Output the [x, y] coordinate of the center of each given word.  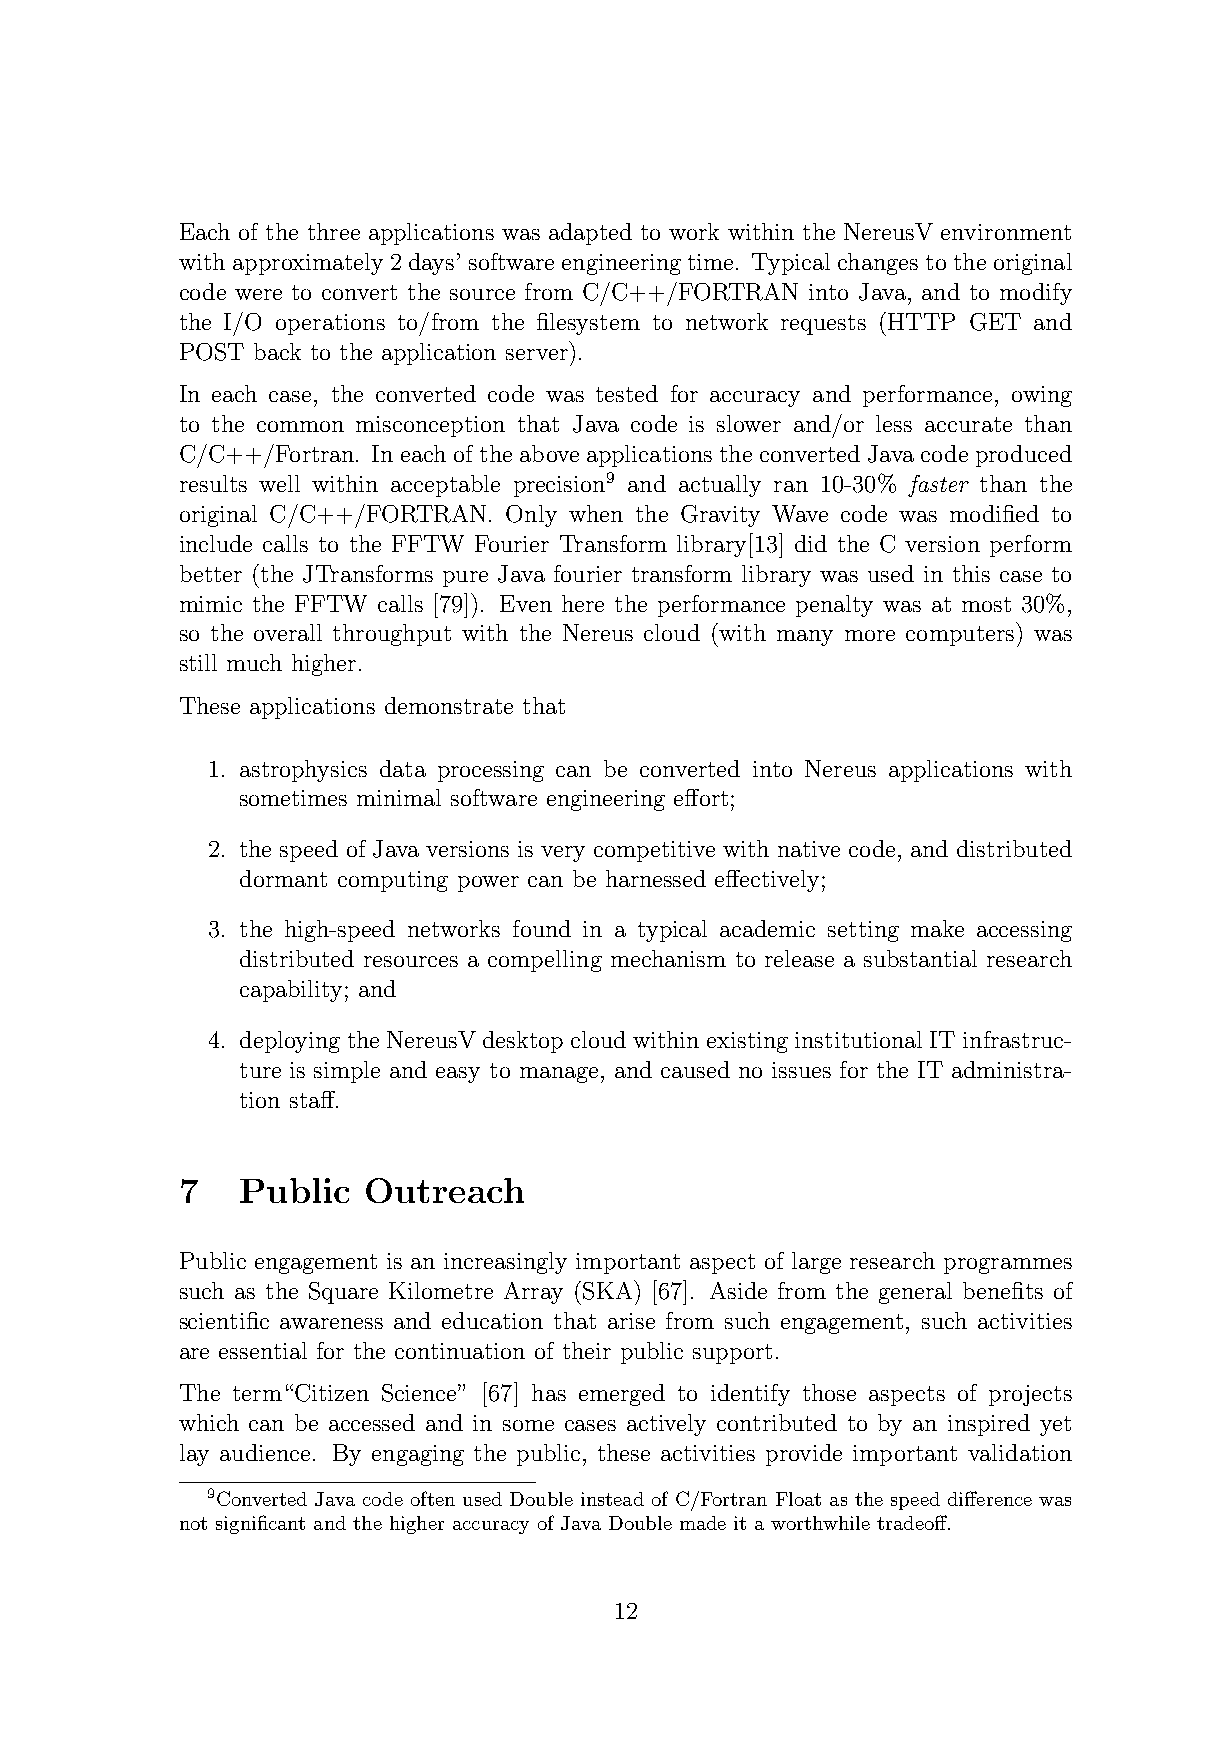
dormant [283, 878]
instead [612, 1499]
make [937, 928]
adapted [590, 234]
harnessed [656, 878]
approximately [308, 264]
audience [265, 1452]
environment [1006, 232]
